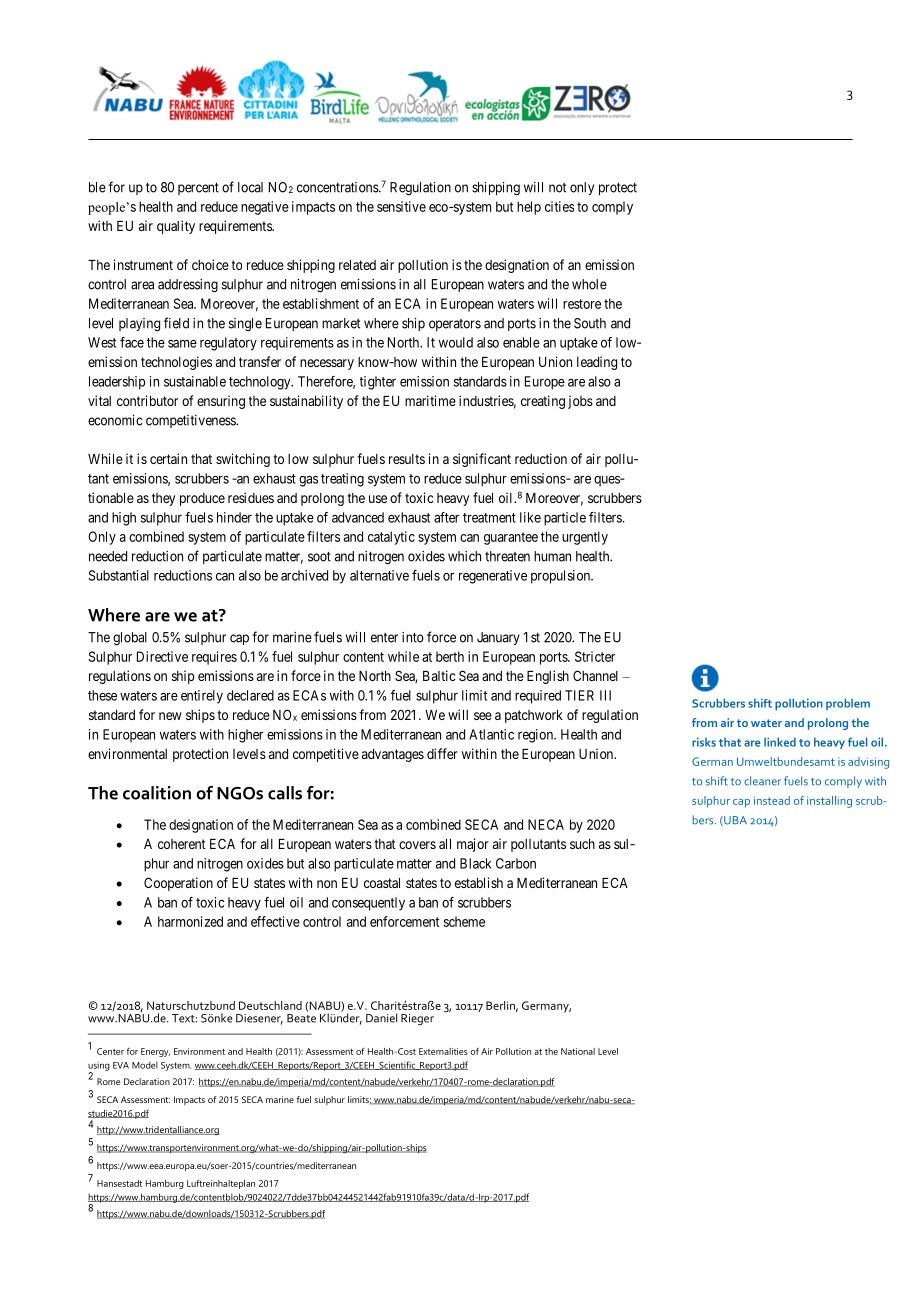 The width and height of the page is (924, 1308). Describe the element at coordinates (157, 793) in the page. I see `coalition` at that location.
